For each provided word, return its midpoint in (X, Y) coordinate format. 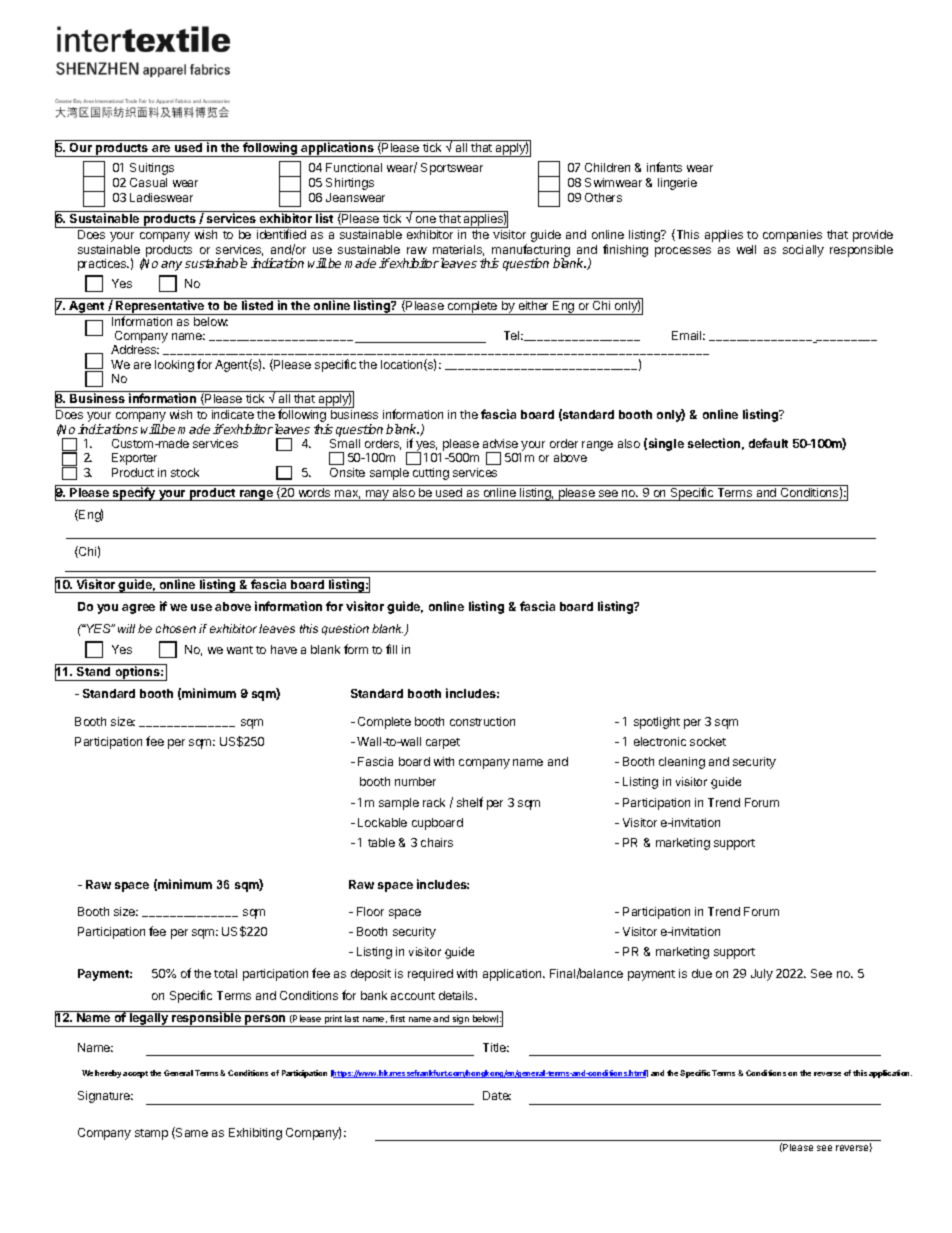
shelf (470, 802)
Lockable (382, 822)
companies (792, 236)
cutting (431, 474)
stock (185, 472)
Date (497, 1095)
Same (191, 1133)
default (768, 443)
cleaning (682, 763)
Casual (148, 182)
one (426, 219)
